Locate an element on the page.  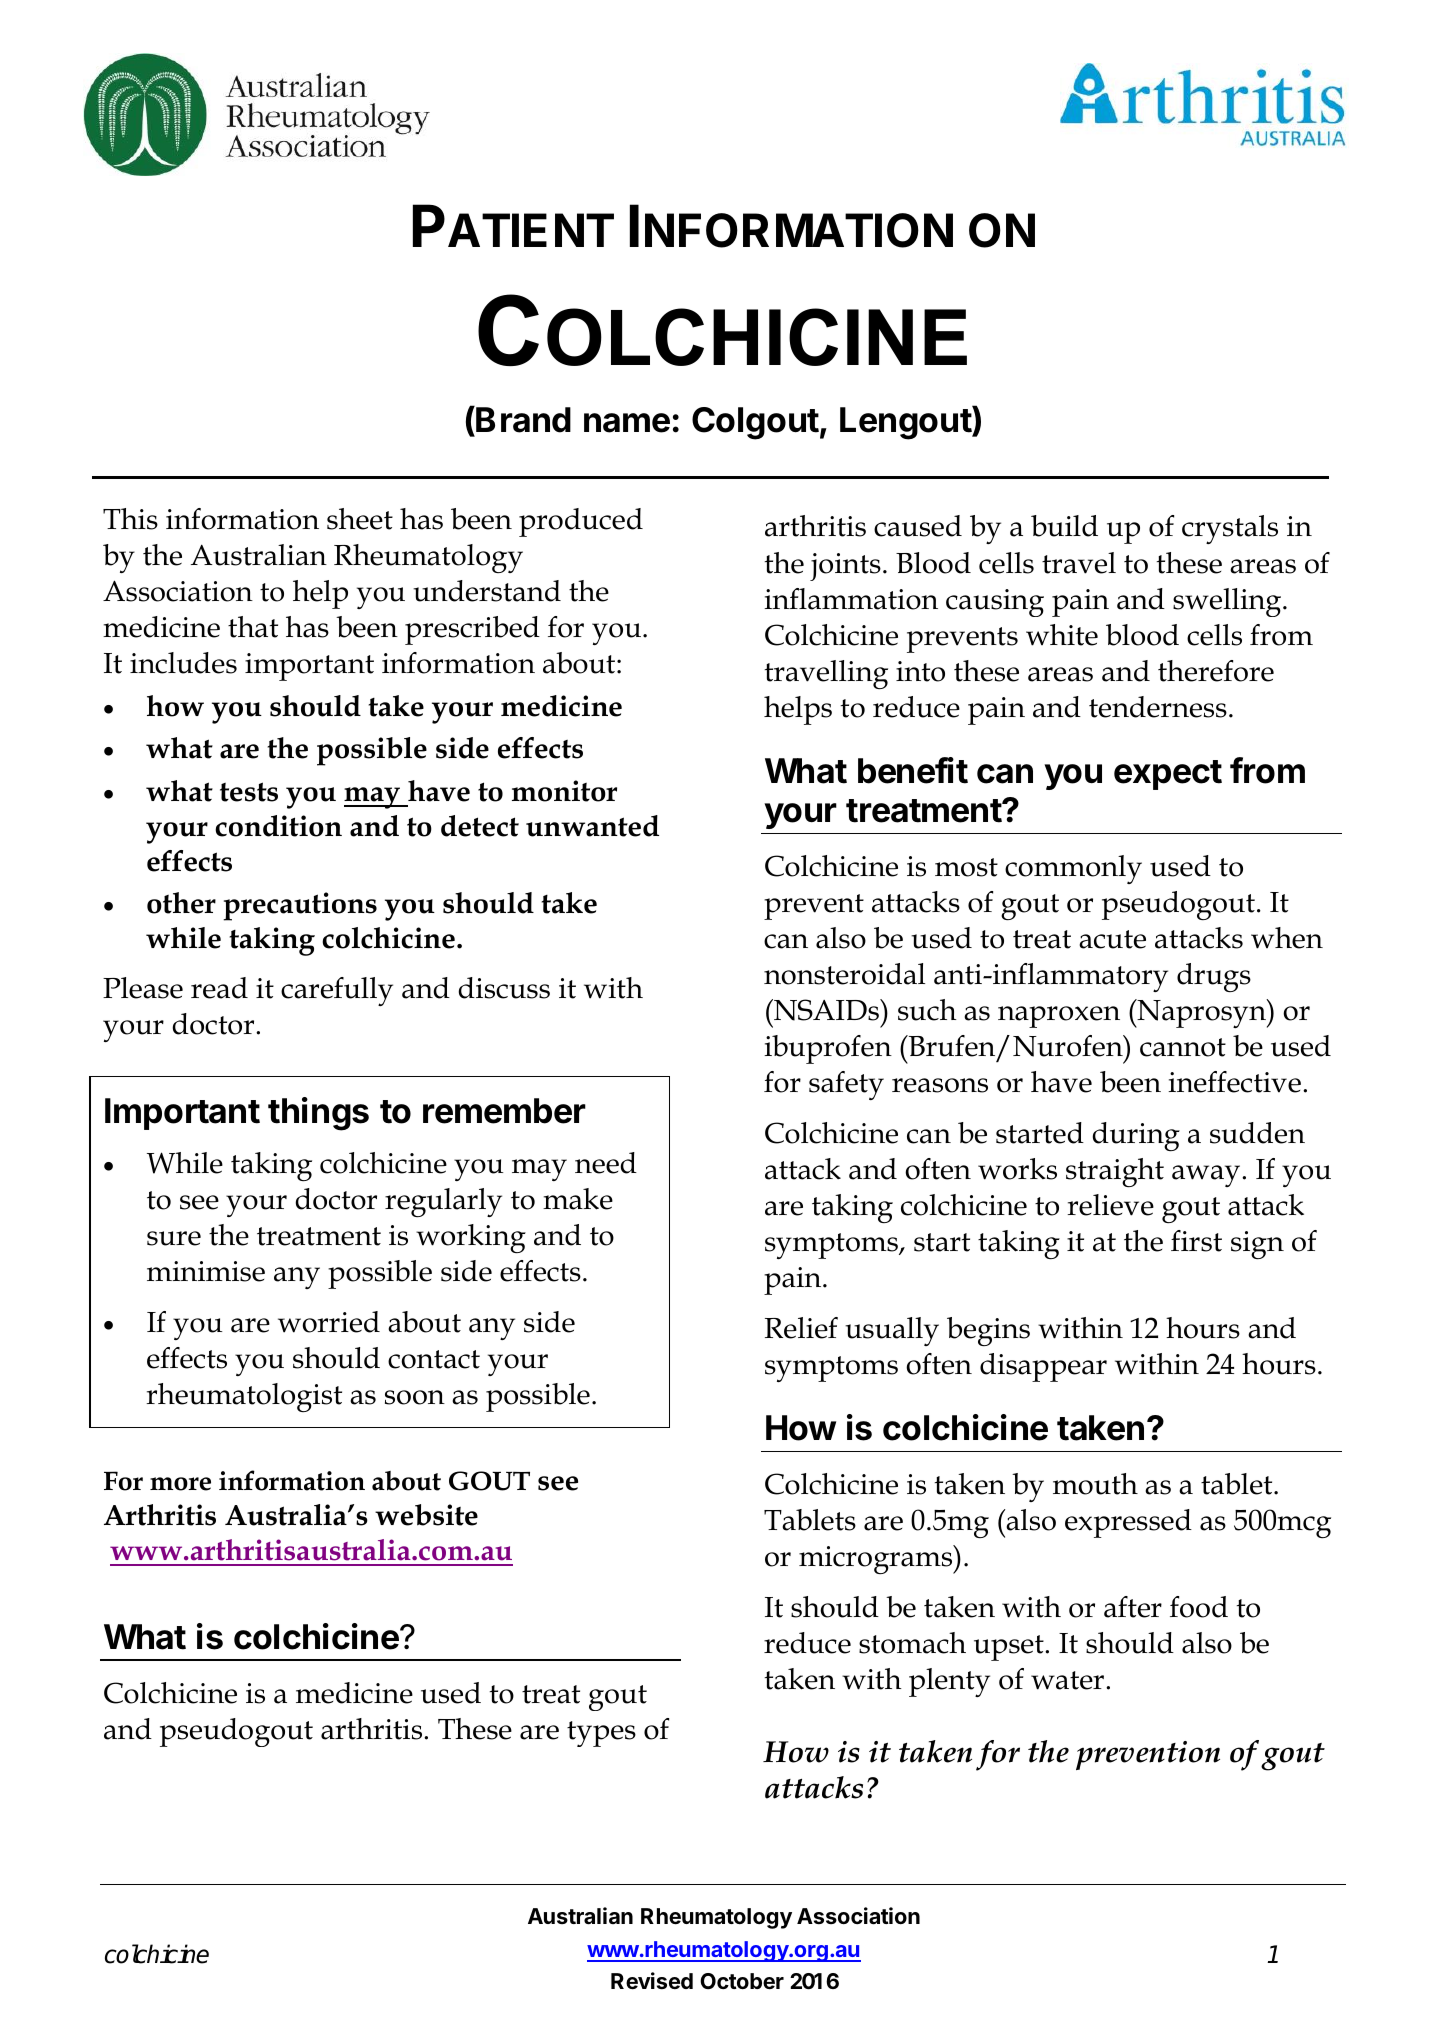
name is located at coordinates (627, 423).
